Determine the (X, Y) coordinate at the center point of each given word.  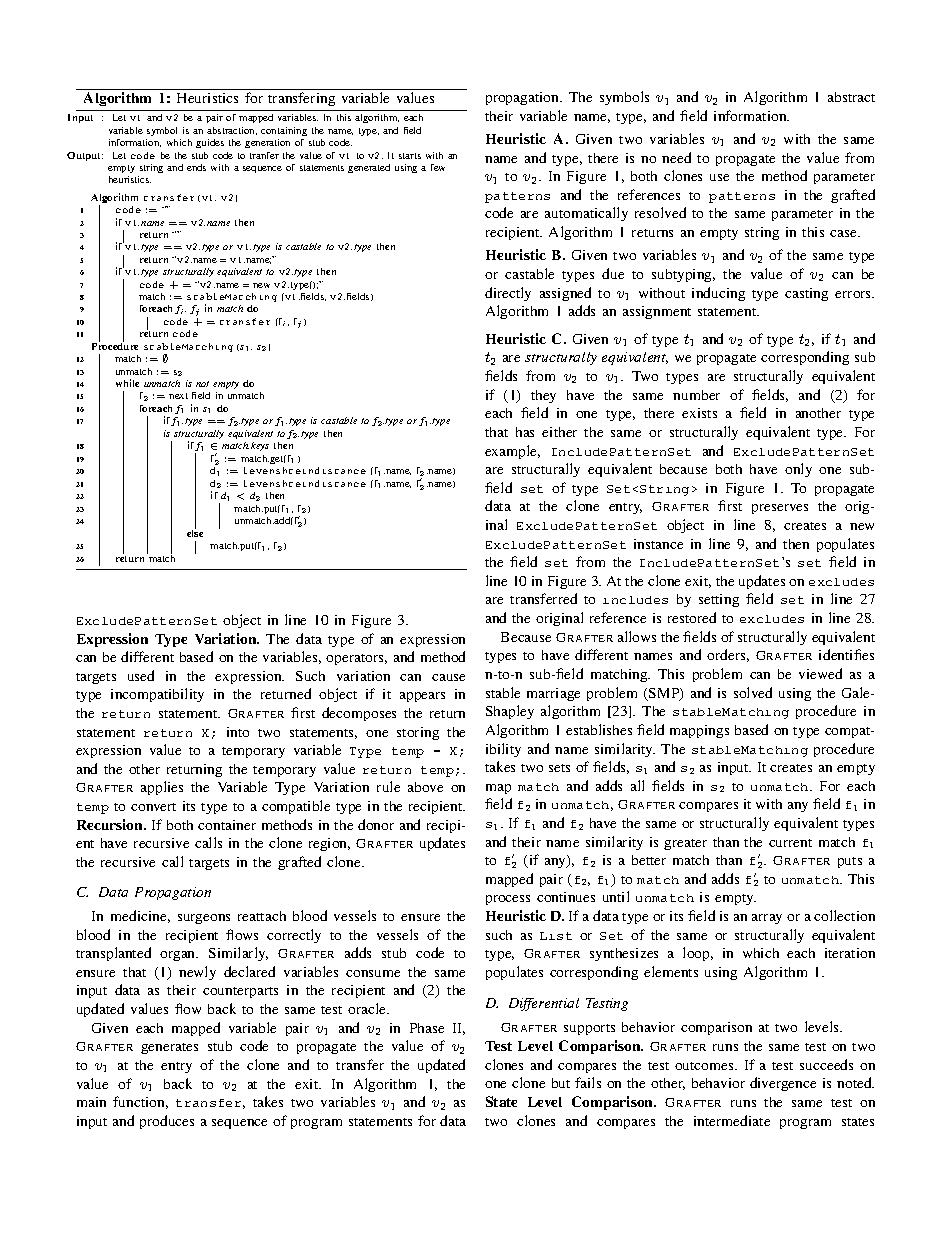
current (790, 843)
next (178, 396)
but (561, 1083)
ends (196, 167)
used (141, 675)
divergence (783, 1084)
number (696, 395)
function (140, 1102)
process (508, 900)
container (227, 825)
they (543, 396)
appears (422, 697)
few (438, 167)
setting (719, 600)
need (676, 157)
